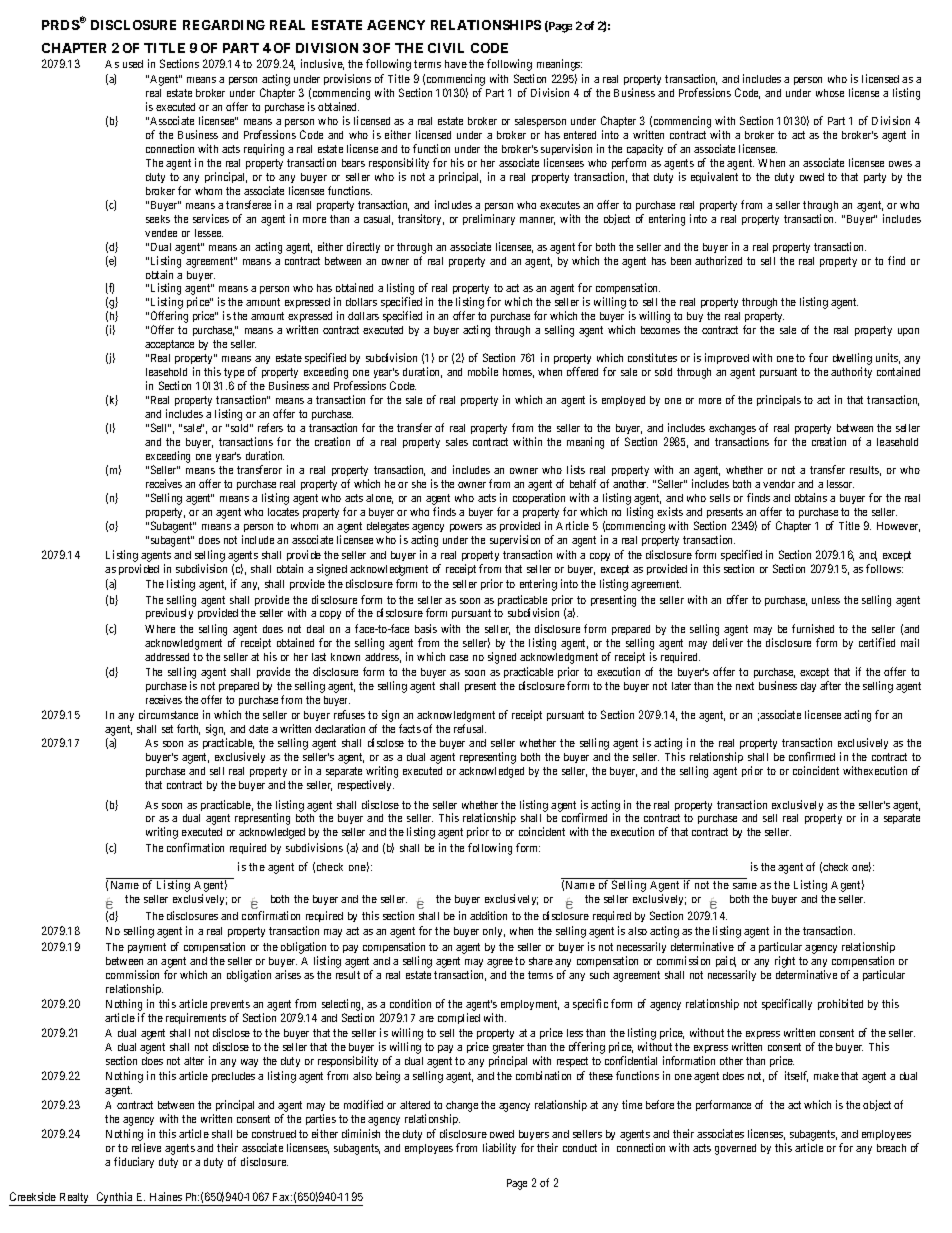 The height and width of the screenshot is (1233, 952). What do you see at coordinates (499, 1148) in the screenshot?
I see `liability` at bounding box center [499, 1148].
